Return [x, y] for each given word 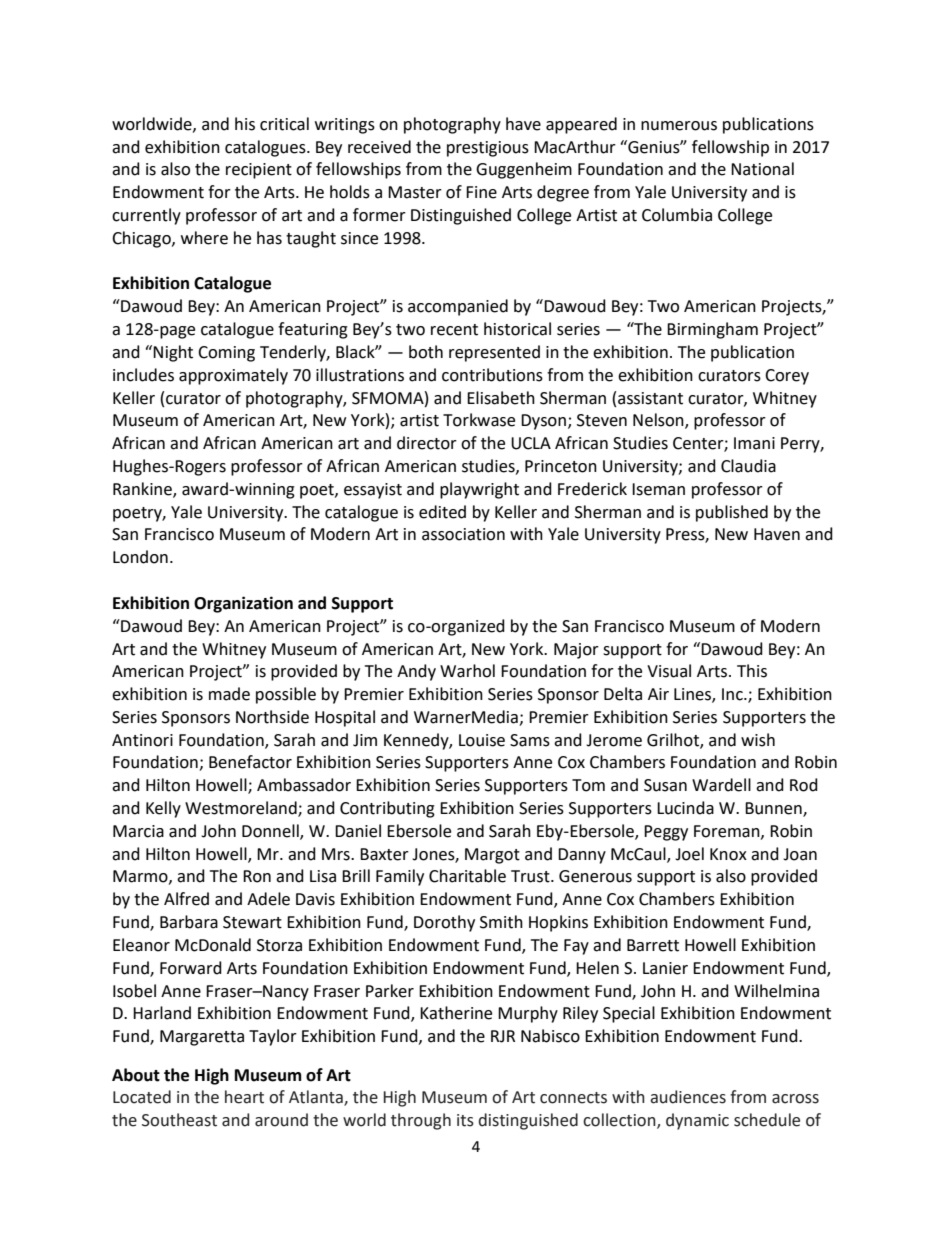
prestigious [488, 149]
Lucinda [685, 808]
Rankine [143, 489]
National [762, 169]
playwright [479, 490]
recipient [259, 171]
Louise [482, 740]
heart [244, 1097]
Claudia [748, 466]
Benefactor [250, 762]
